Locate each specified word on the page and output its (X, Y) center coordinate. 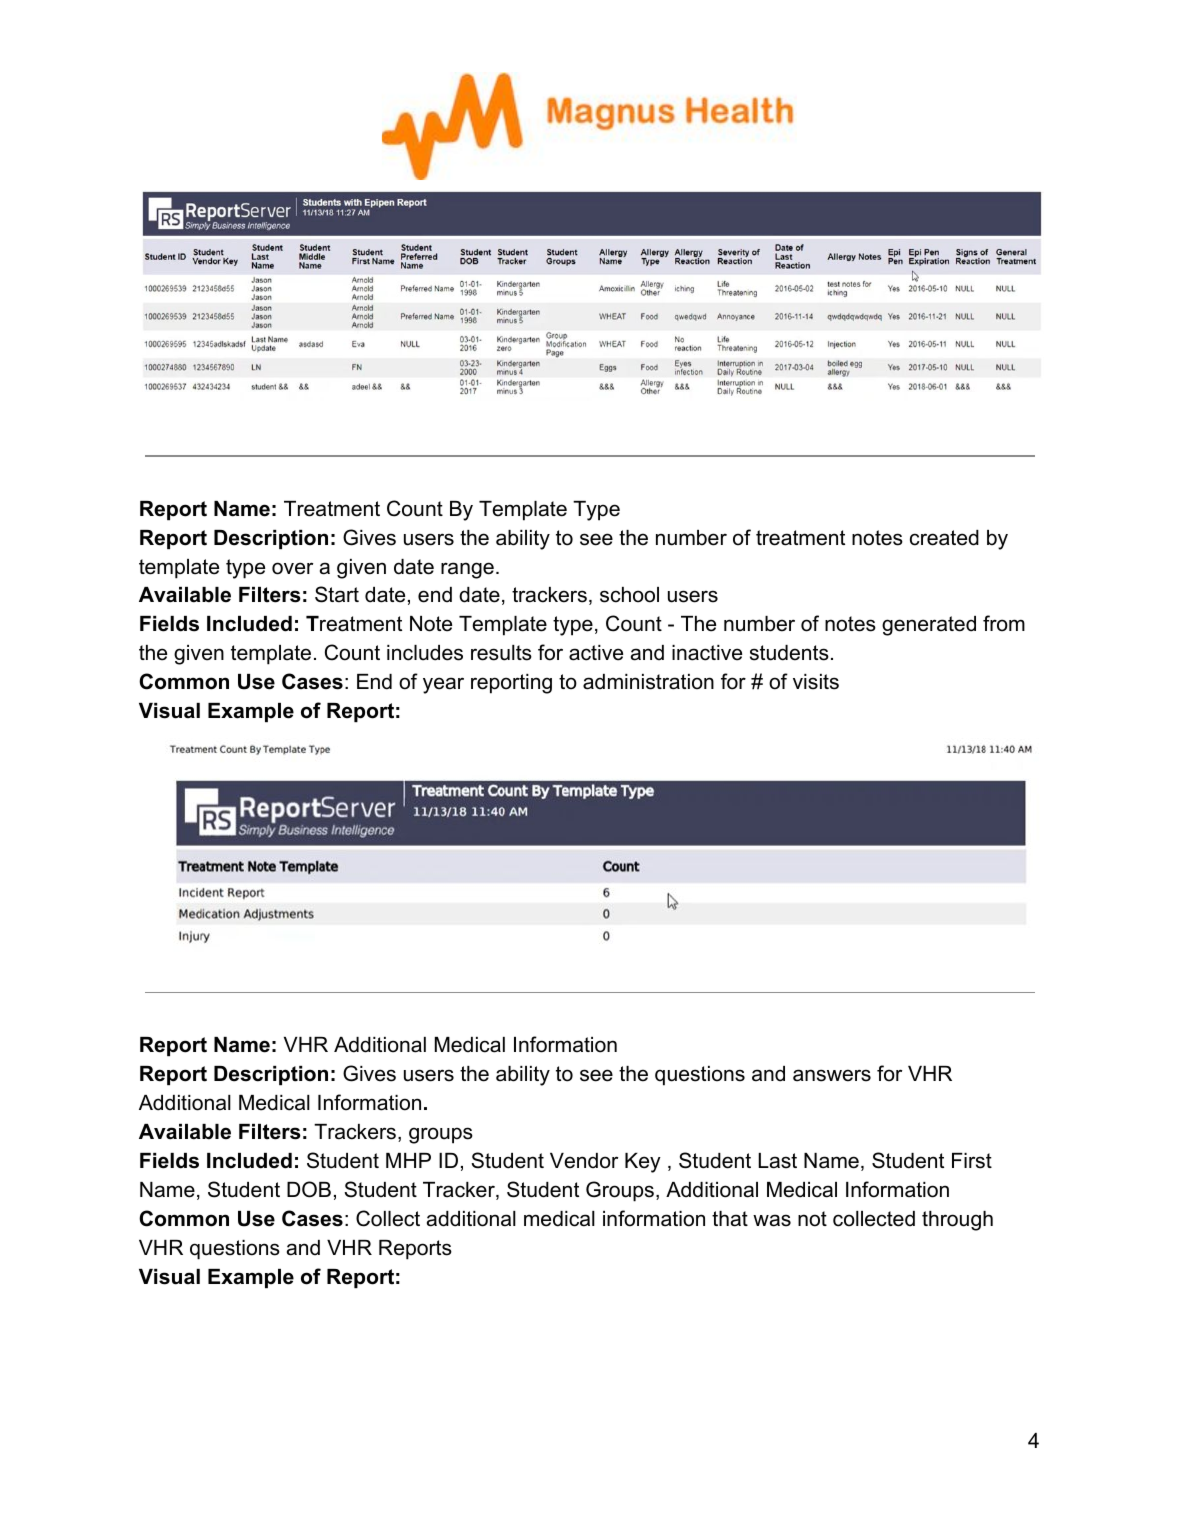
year (443, 685)
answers (832, 1075)
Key (643, 1163)
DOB (309, 1189)
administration (648, 682)
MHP (408, 1160)
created (944, 538)
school (629, 595)
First (972, 1161)
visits (816, 682)
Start (337, 594)
